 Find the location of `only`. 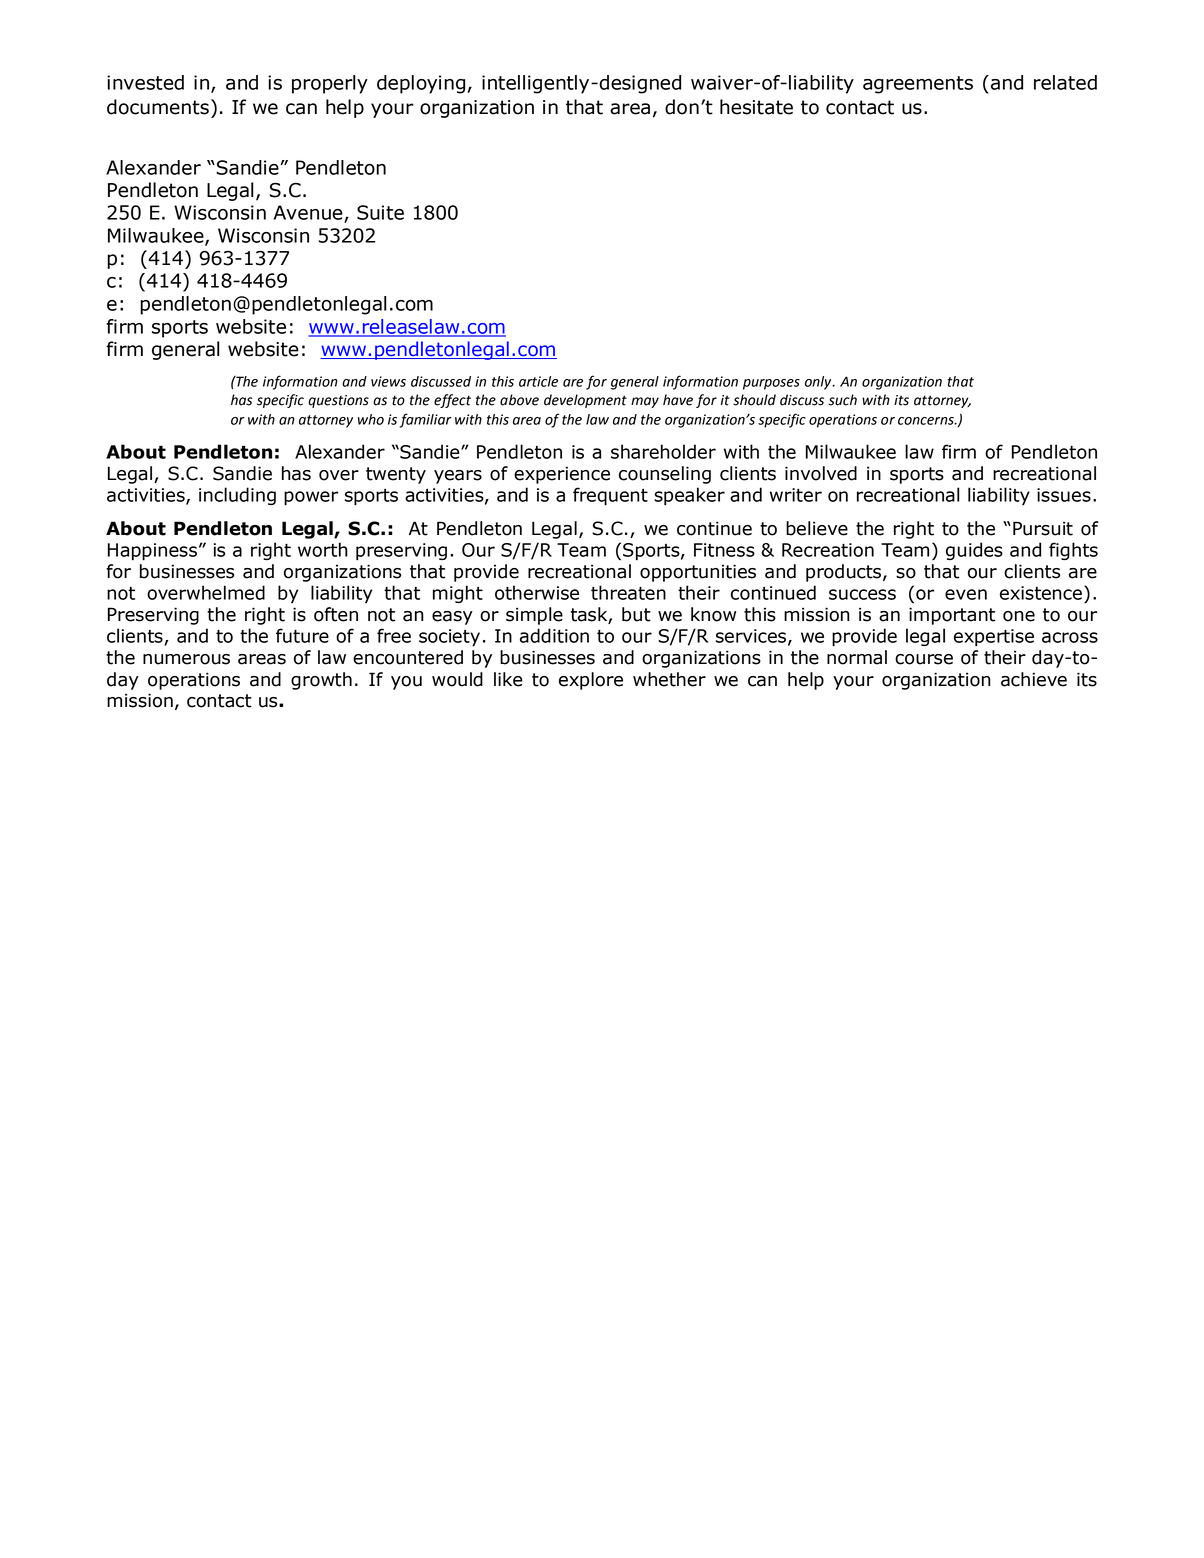

only is located at coordinates (819, 383).
